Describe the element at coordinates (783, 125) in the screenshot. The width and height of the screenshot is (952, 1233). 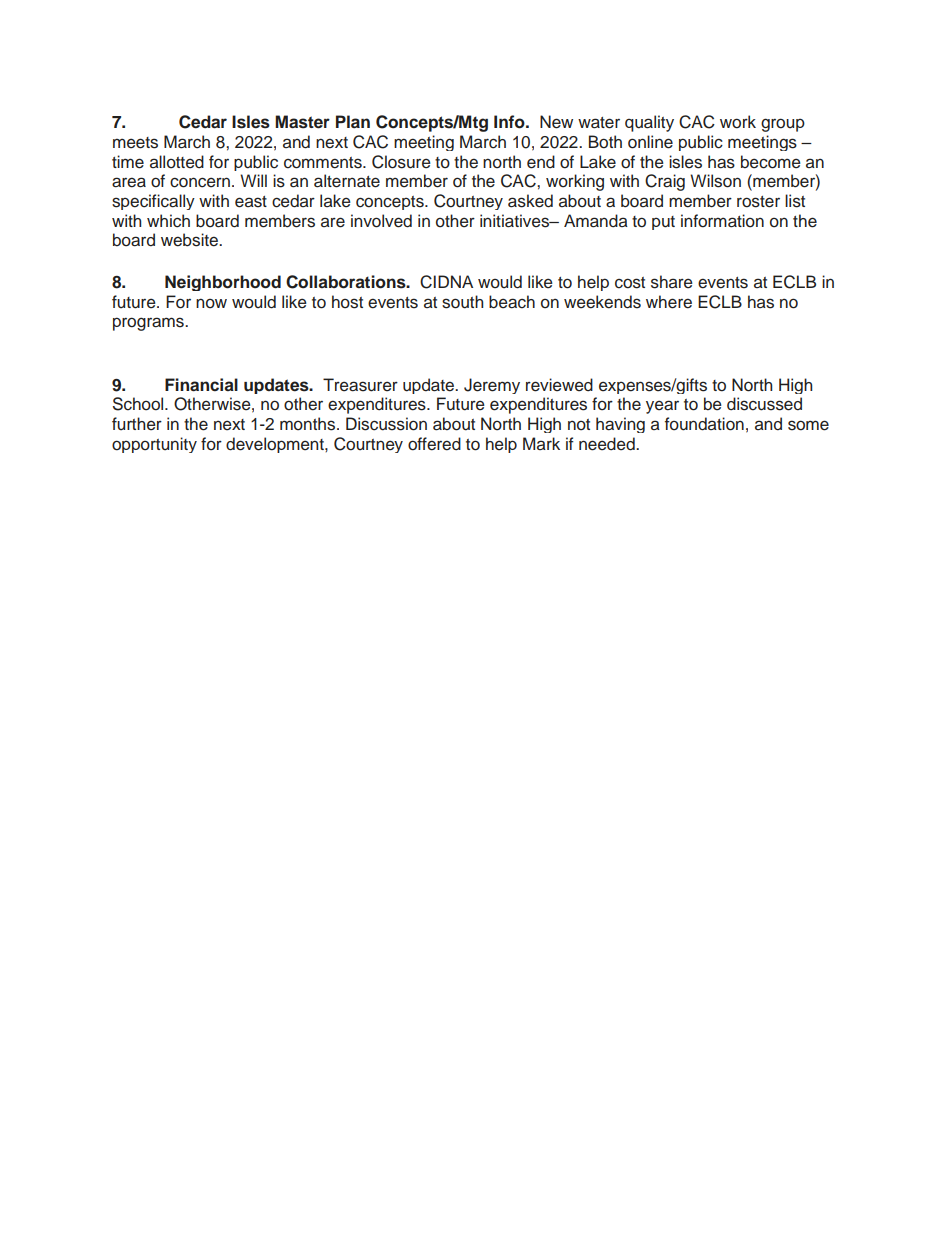
I see `group` at that location.
